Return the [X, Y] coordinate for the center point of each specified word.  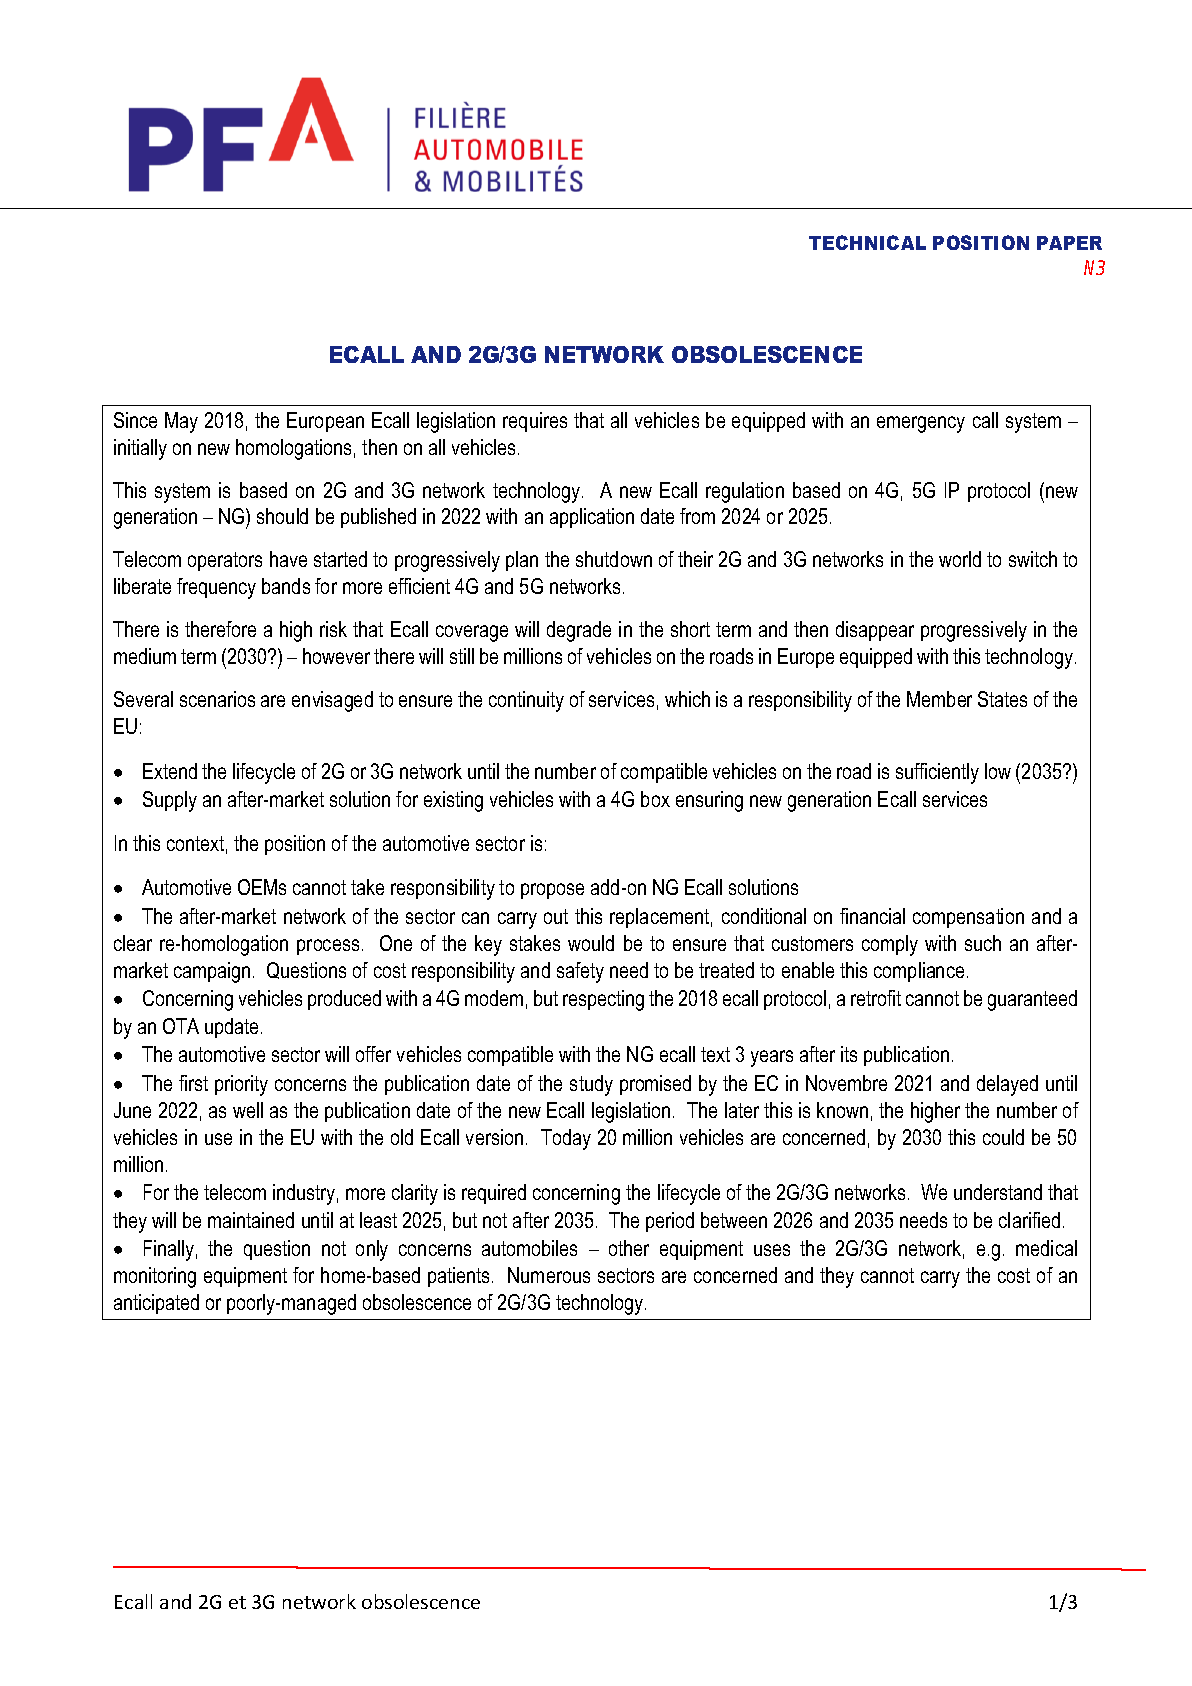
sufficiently [937, 773]
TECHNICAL [867, 242]
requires [535, 422]
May [181, 422]
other [629, 1248]
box [655, 799]
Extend [170, 771]
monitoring [155, 1277]
